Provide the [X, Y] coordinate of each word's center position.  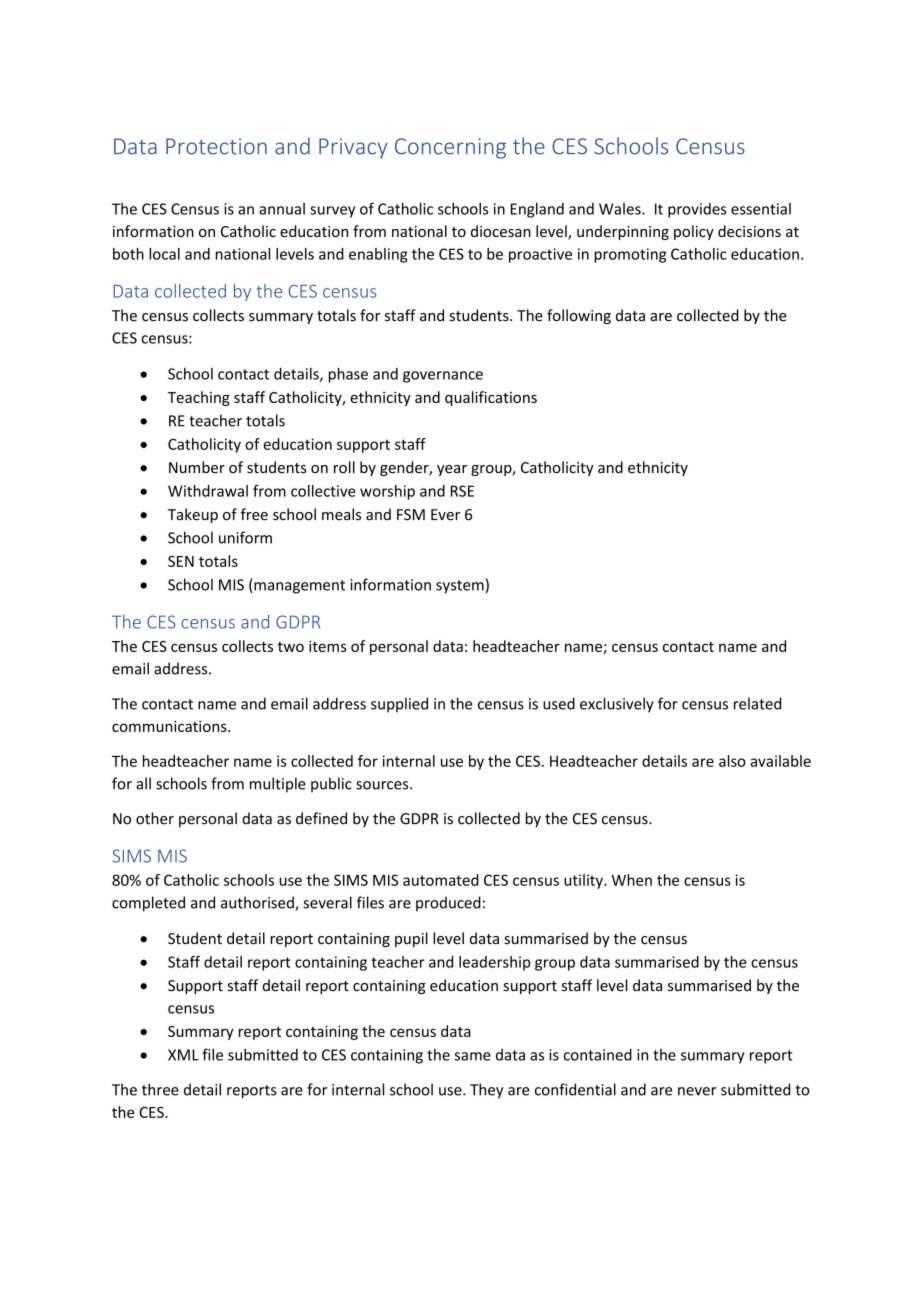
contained [598, 1054]
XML [183, 1055]
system [460, 587]
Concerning [450, 148]
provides [697, 210]
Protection [216, 146]
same [473, 1056]
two [291, 647]
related [757, 703]
